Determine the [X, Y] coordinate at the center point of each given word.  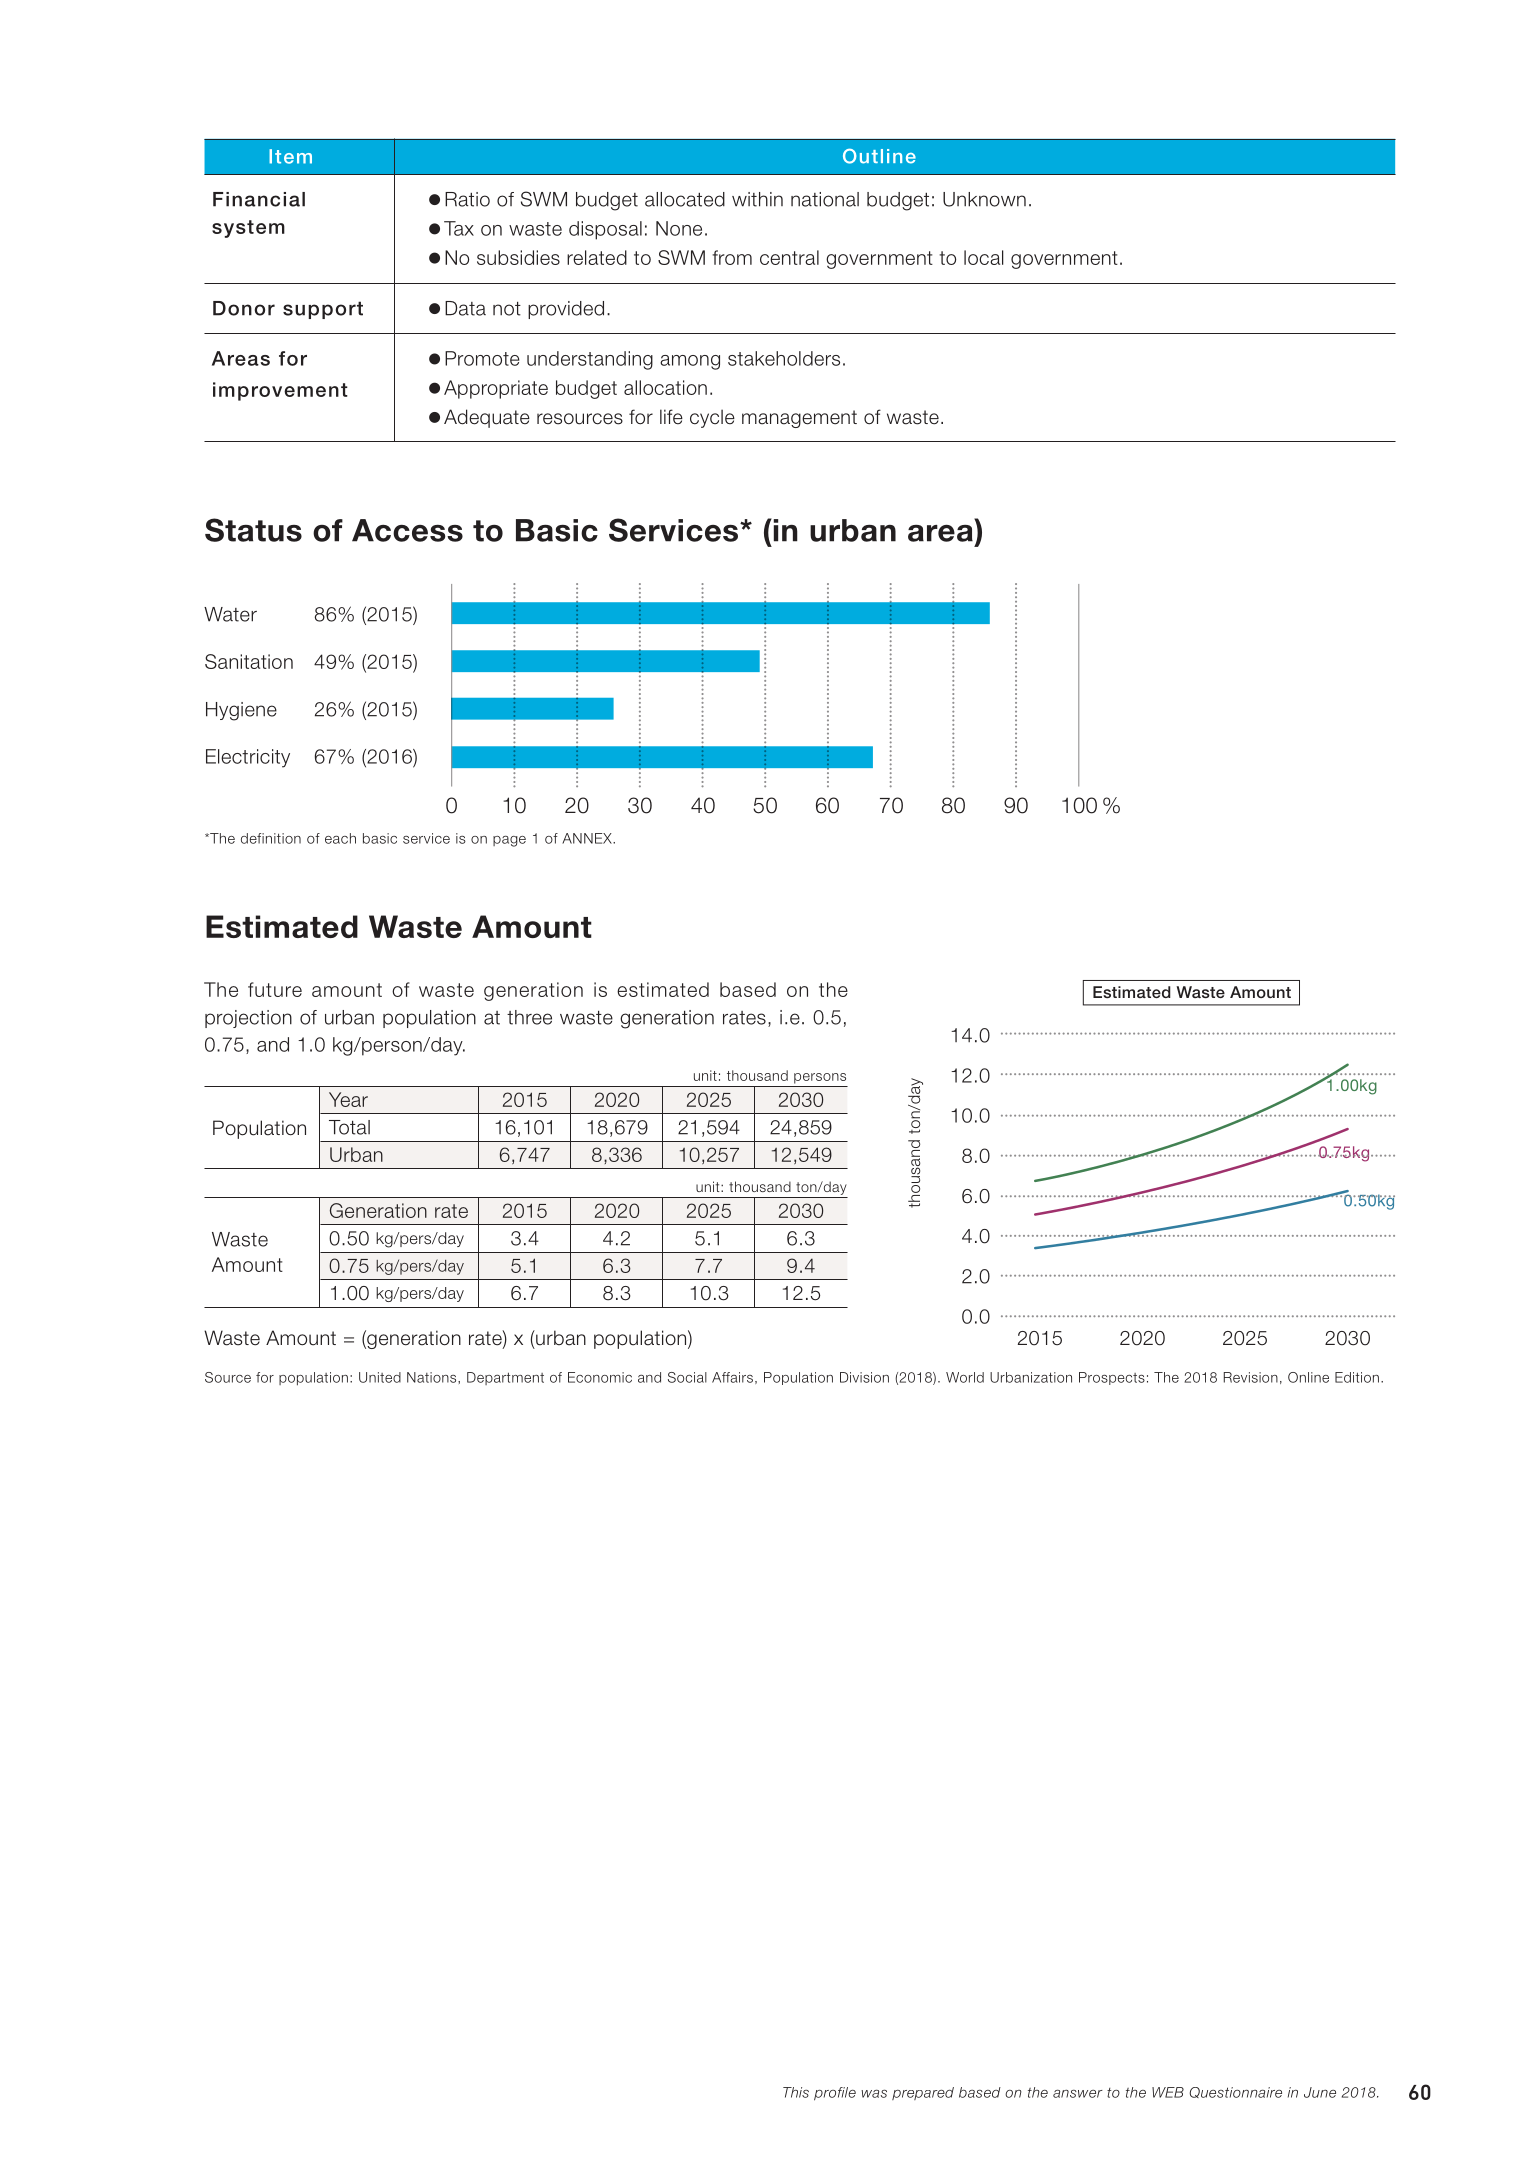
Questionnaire [1235, 2092]
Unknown [984, 199]
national [825, 199]
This [796, 2092]
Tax [459, 228]
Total [349, 1127]
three [529, 1017]
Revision [1251, 1377]
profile [835, 2094]
